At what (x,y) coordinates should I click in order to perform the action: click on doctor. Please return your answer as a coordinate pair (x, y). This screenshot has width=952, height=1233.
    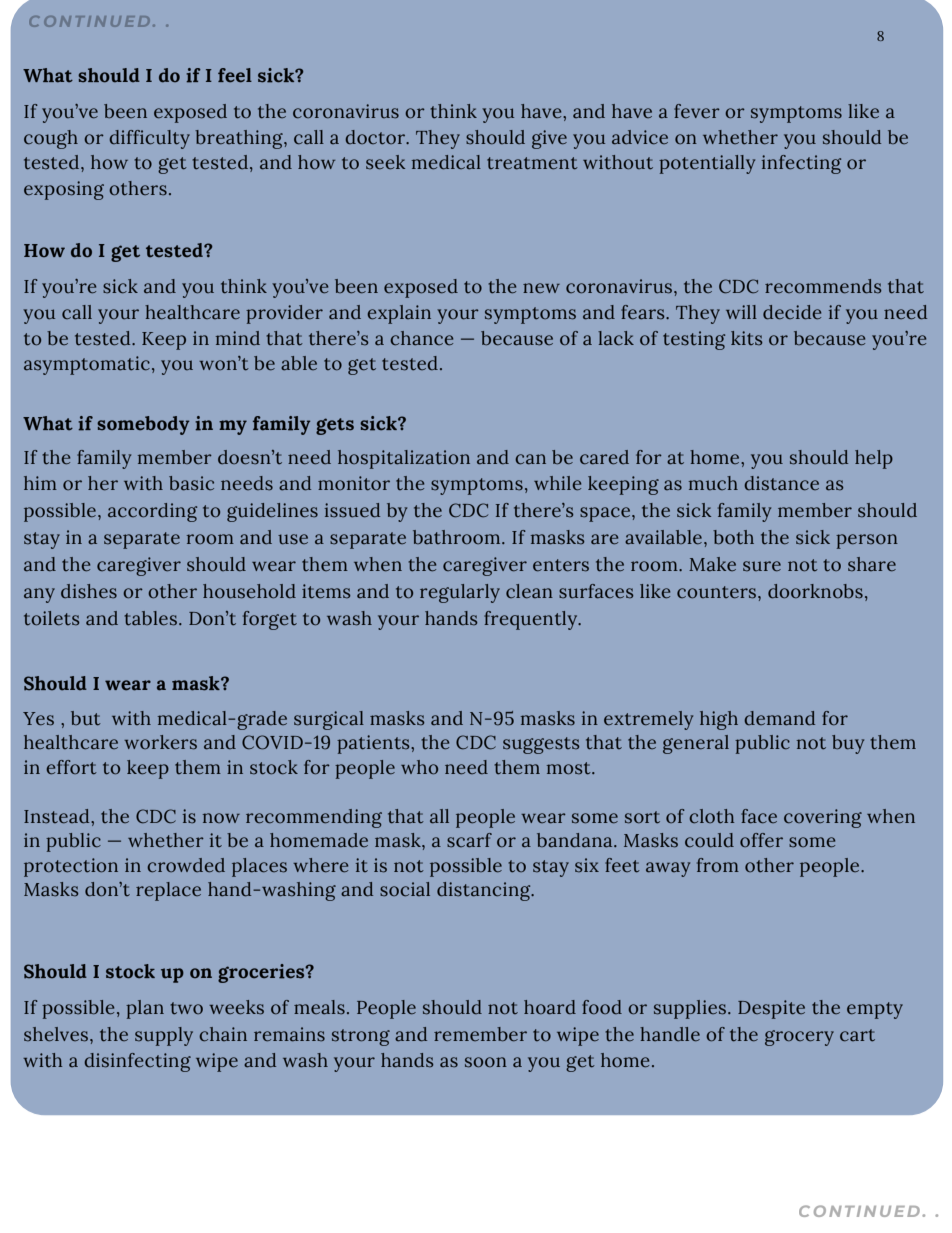
    Looking at the image, I should click on (376, 137).
